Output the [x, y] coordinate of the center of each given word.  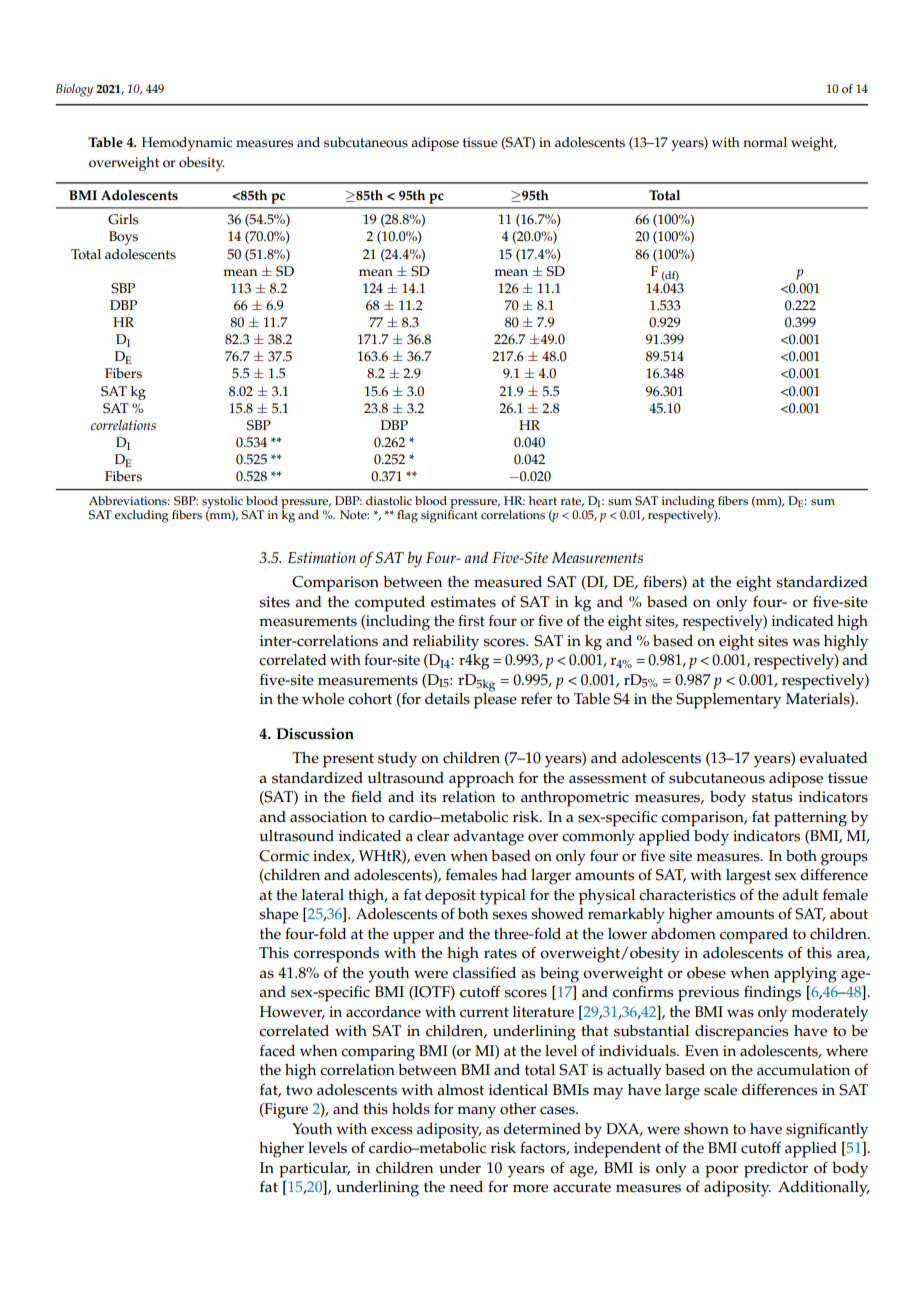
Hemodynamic [187, 144]
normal [765, 142]
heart [543, 500]
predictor [776, 1170]
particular [314, 1170]
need [466, 1187]
